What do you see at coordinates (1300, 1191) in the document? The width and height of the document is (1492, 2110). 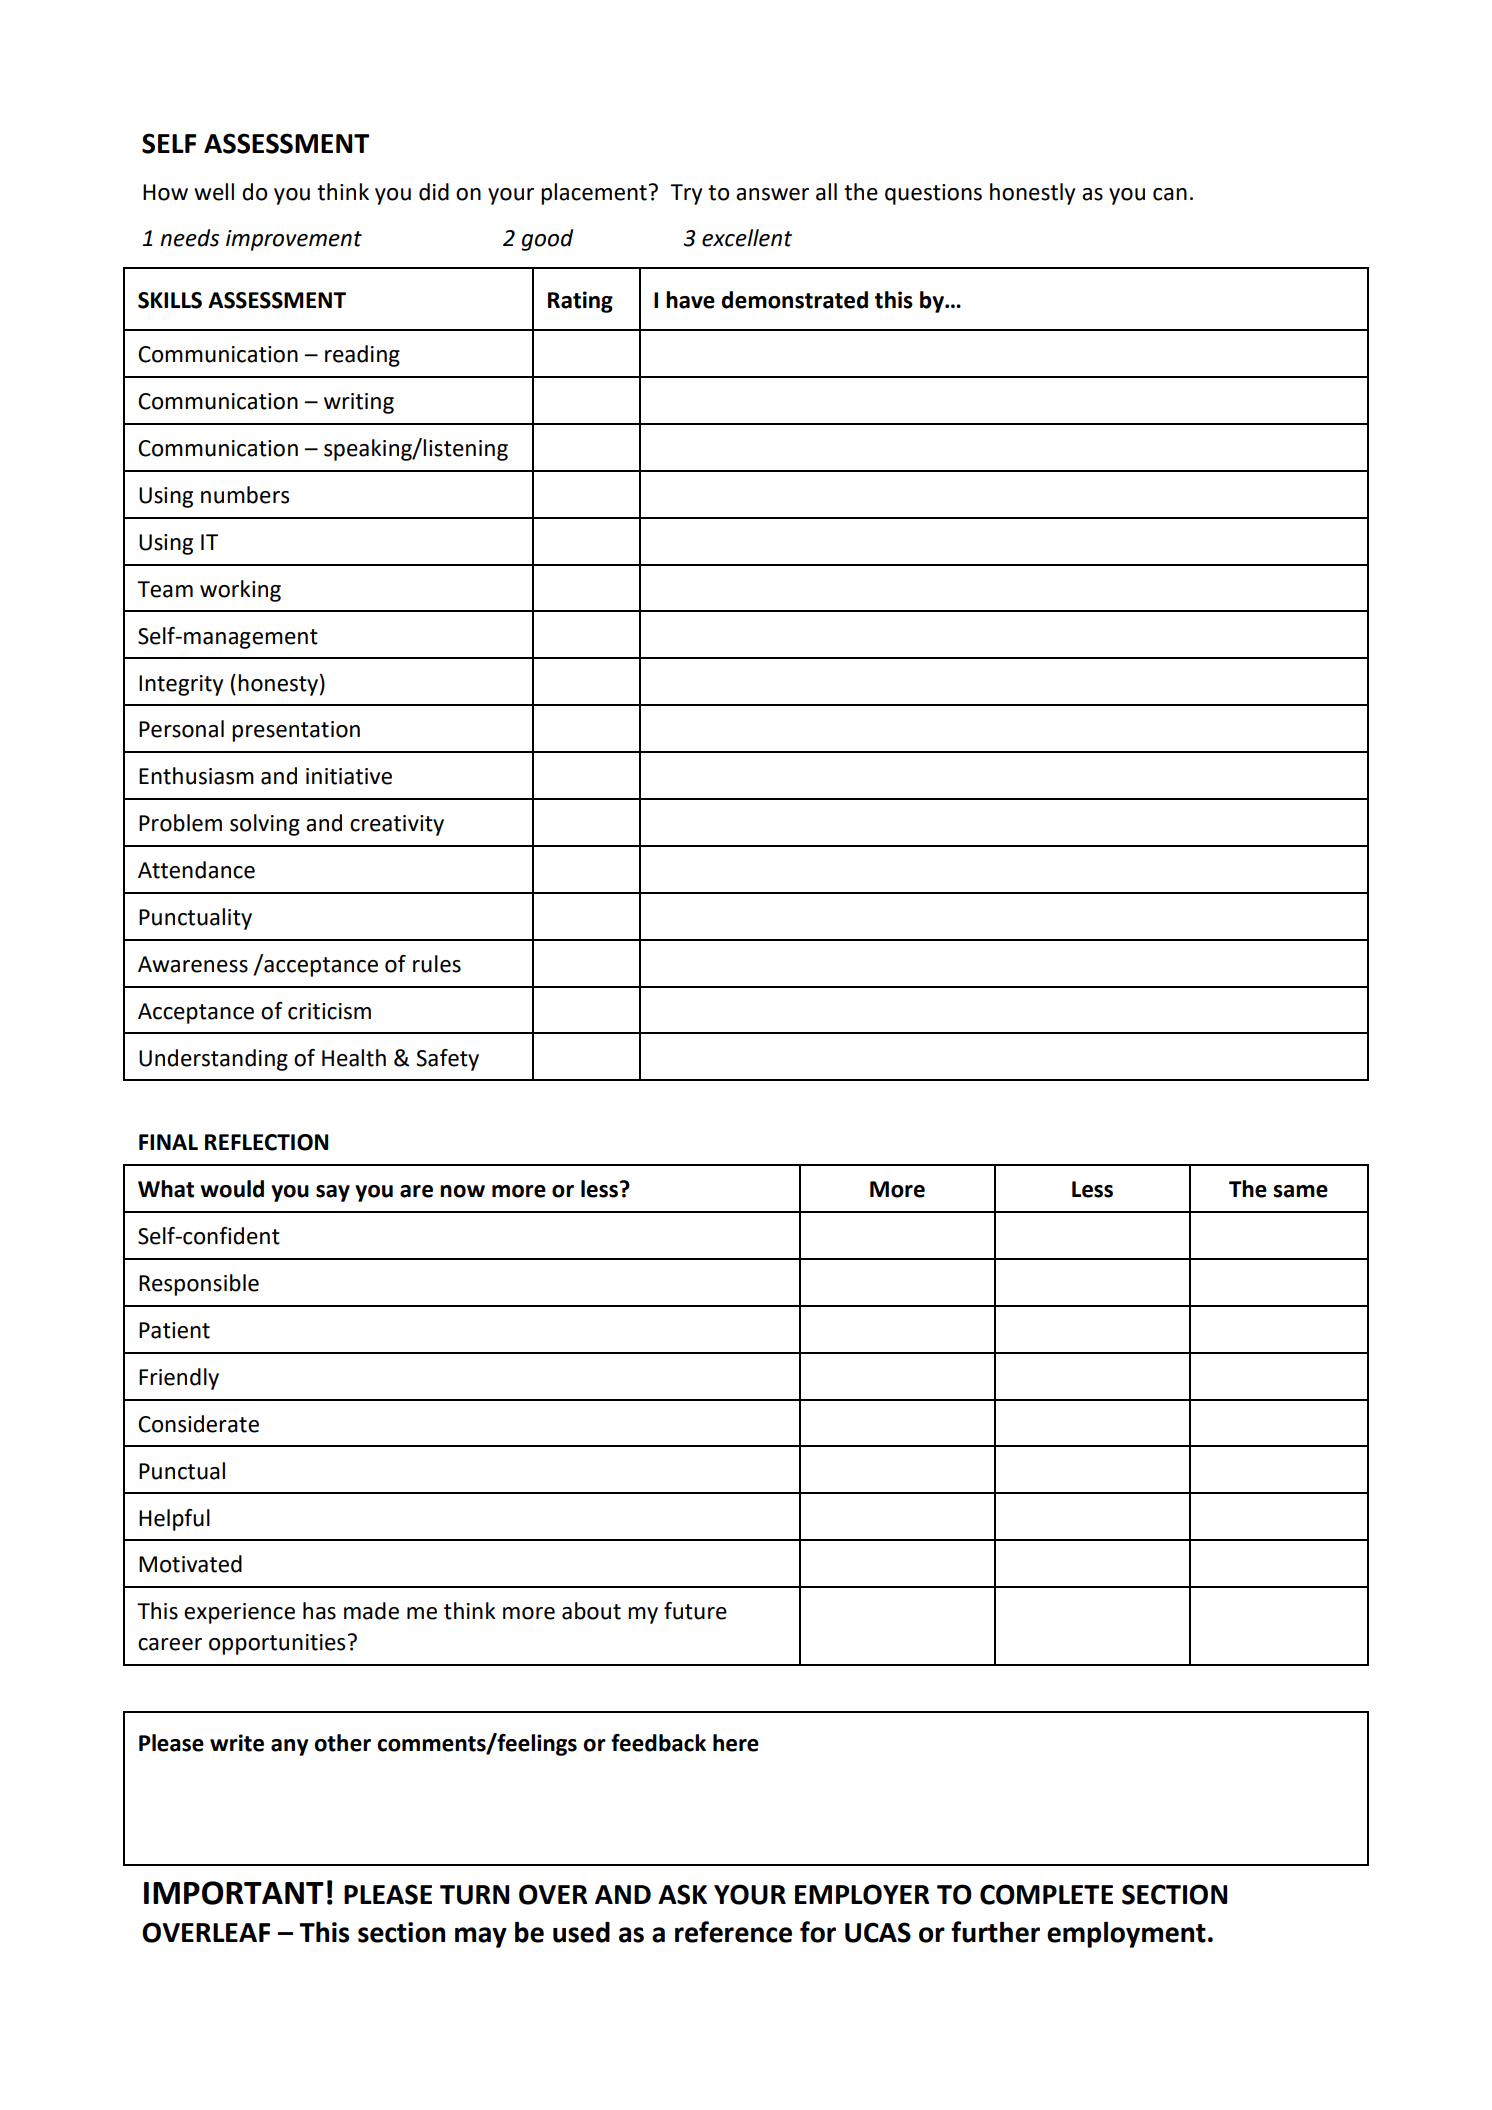 I see `same` at bounding box center [1300, 1191].
